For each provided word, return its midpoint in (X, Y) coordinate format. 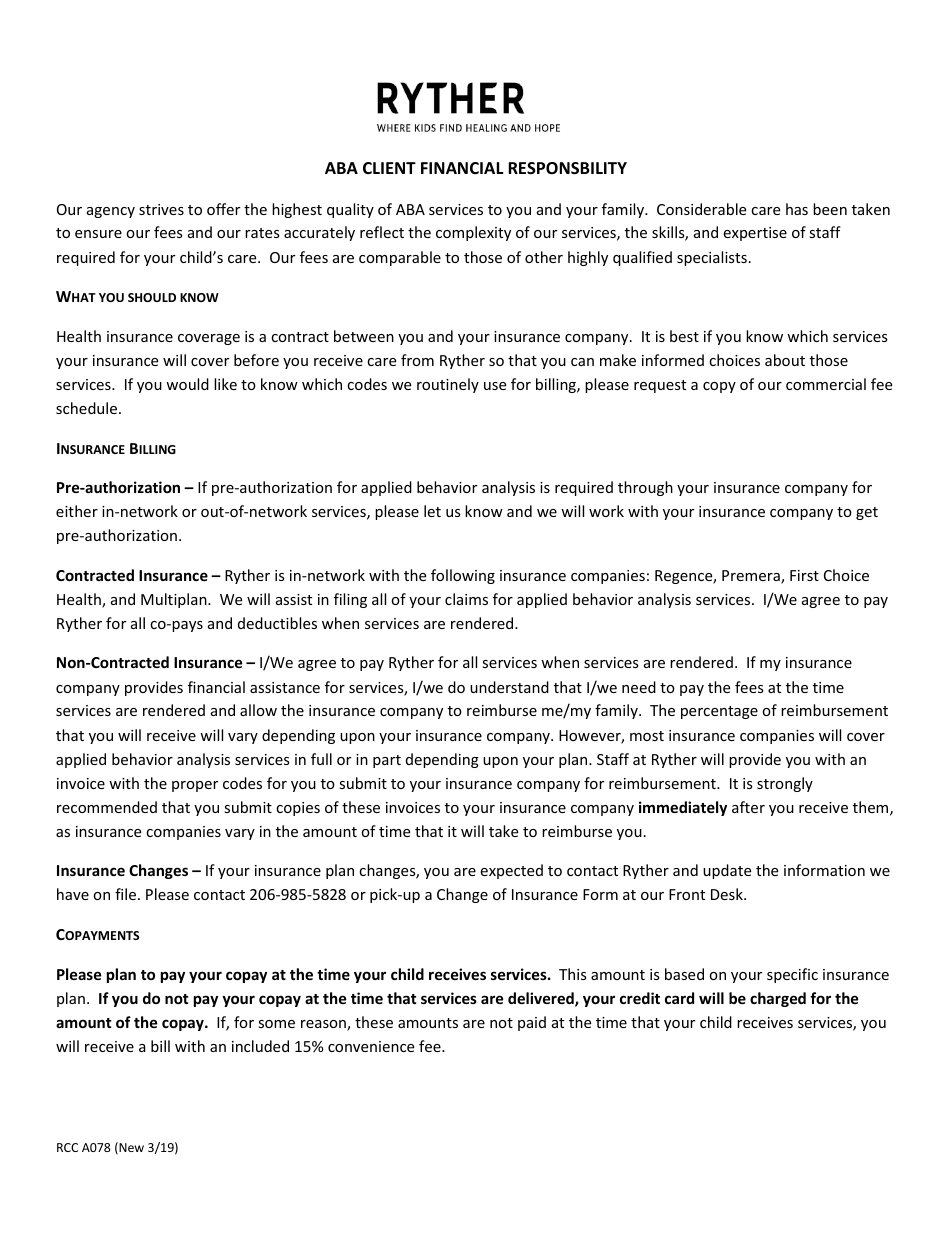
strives (161, 209)
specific (792, 975)
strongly (785, 784)
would (187, 384)
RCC (67, 1147)
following (463, 576)
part (387, 761)
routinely (448, 385)
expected (511, 871)
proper (195, 786)
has (797, 209)
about (785, 360)
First (804, 575)
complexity (473, 233)
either (77, 511)
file (127, 894)
